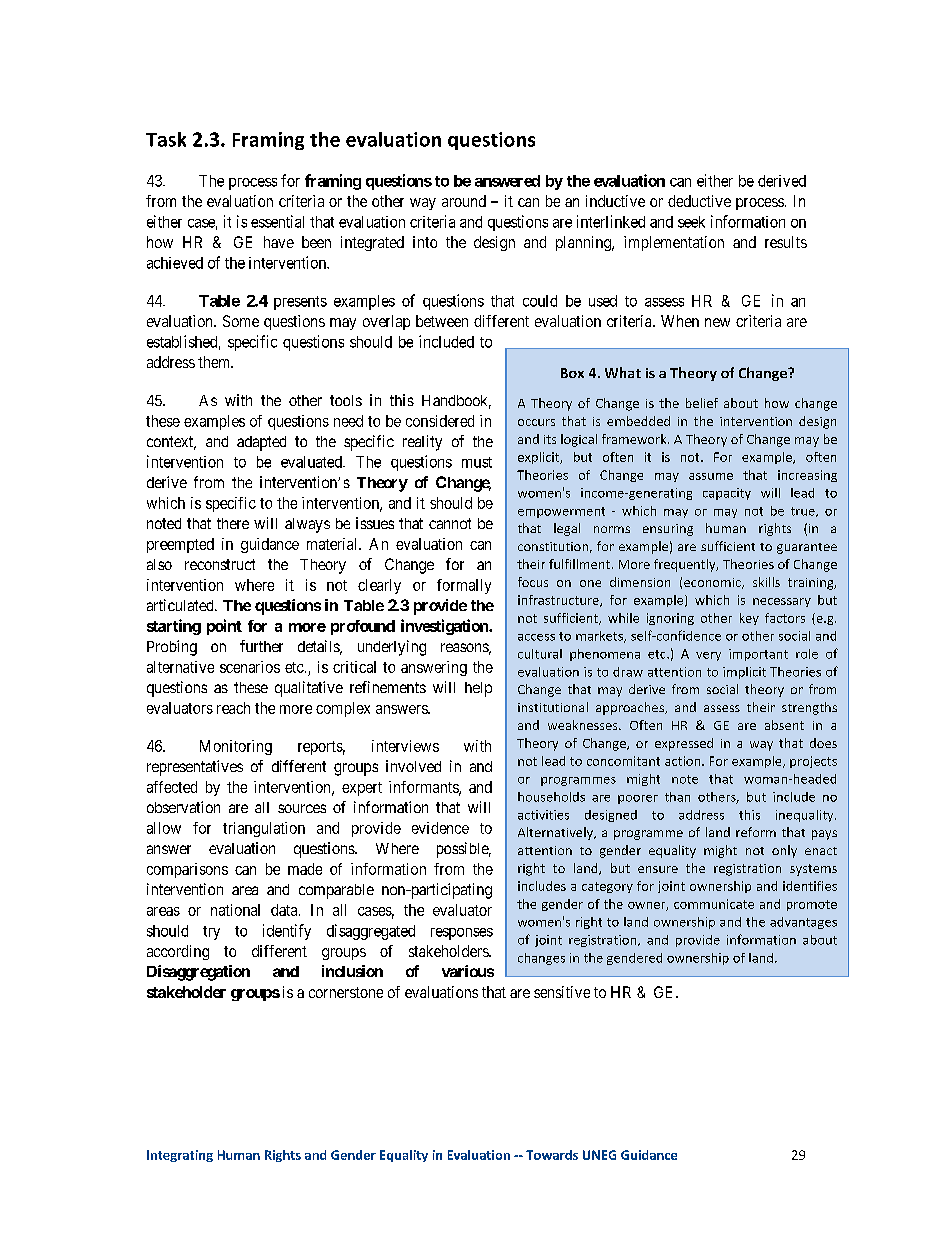  Describe the element at coordinates (277, 221) in the screenshot. I see `essential` at that location.
